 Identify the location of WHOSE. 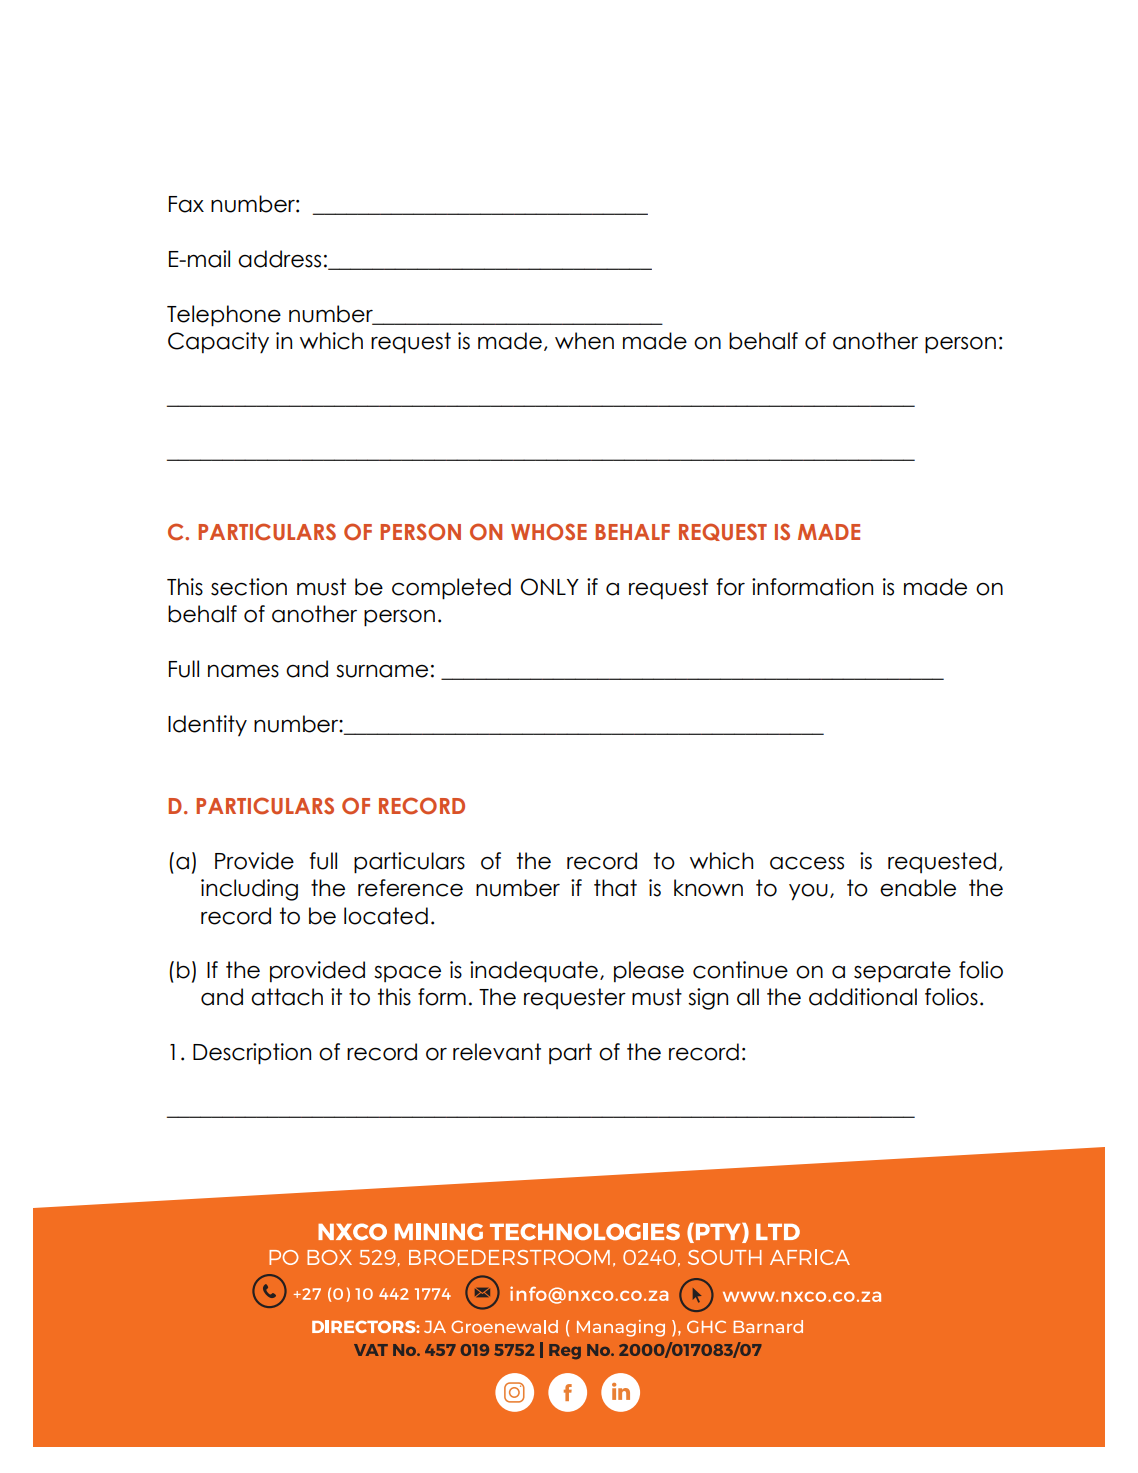
(549, 532).
